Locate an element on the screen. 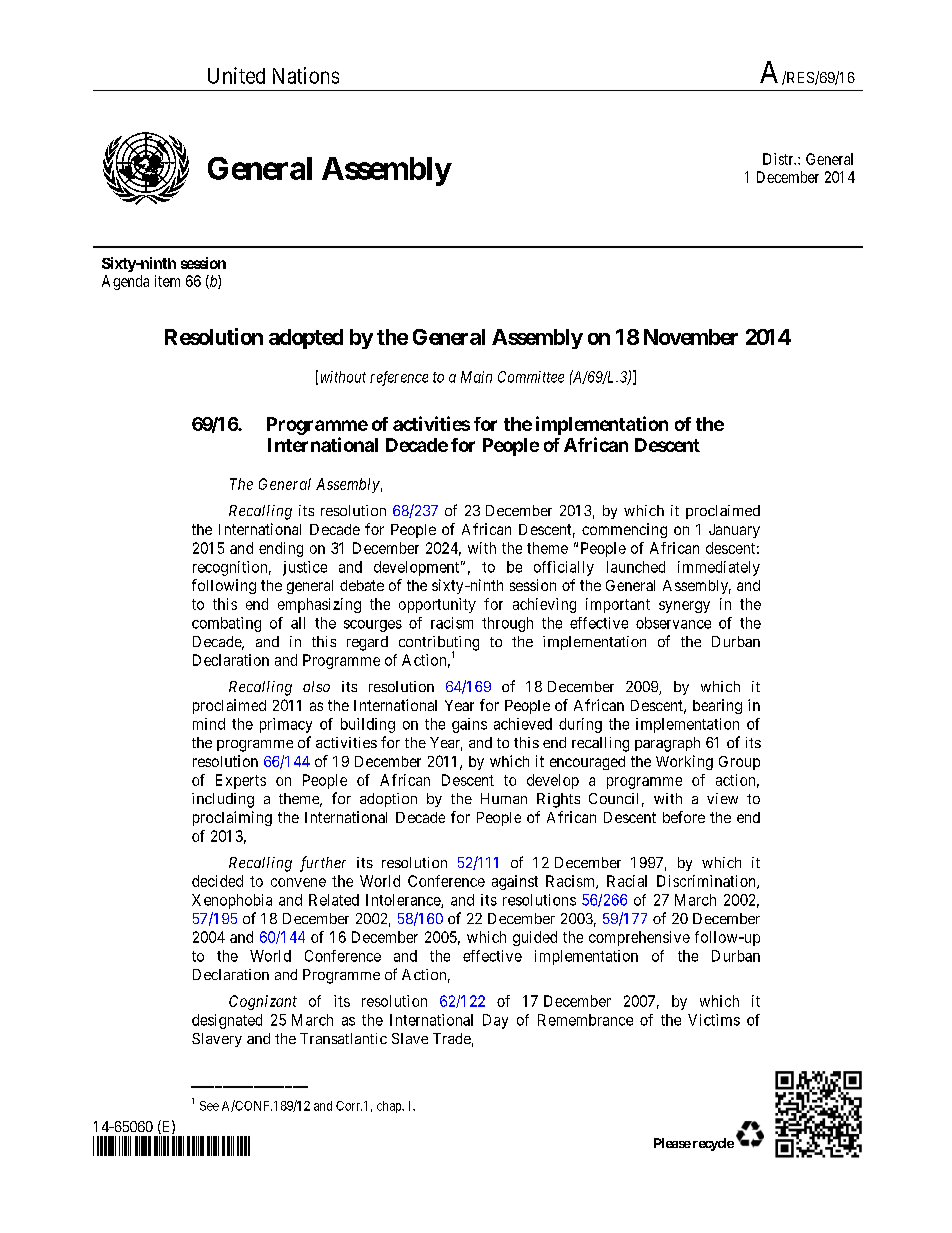 The width and height of the screenshot is (952, 1233). Racial is located at coordinates (627, 881).
